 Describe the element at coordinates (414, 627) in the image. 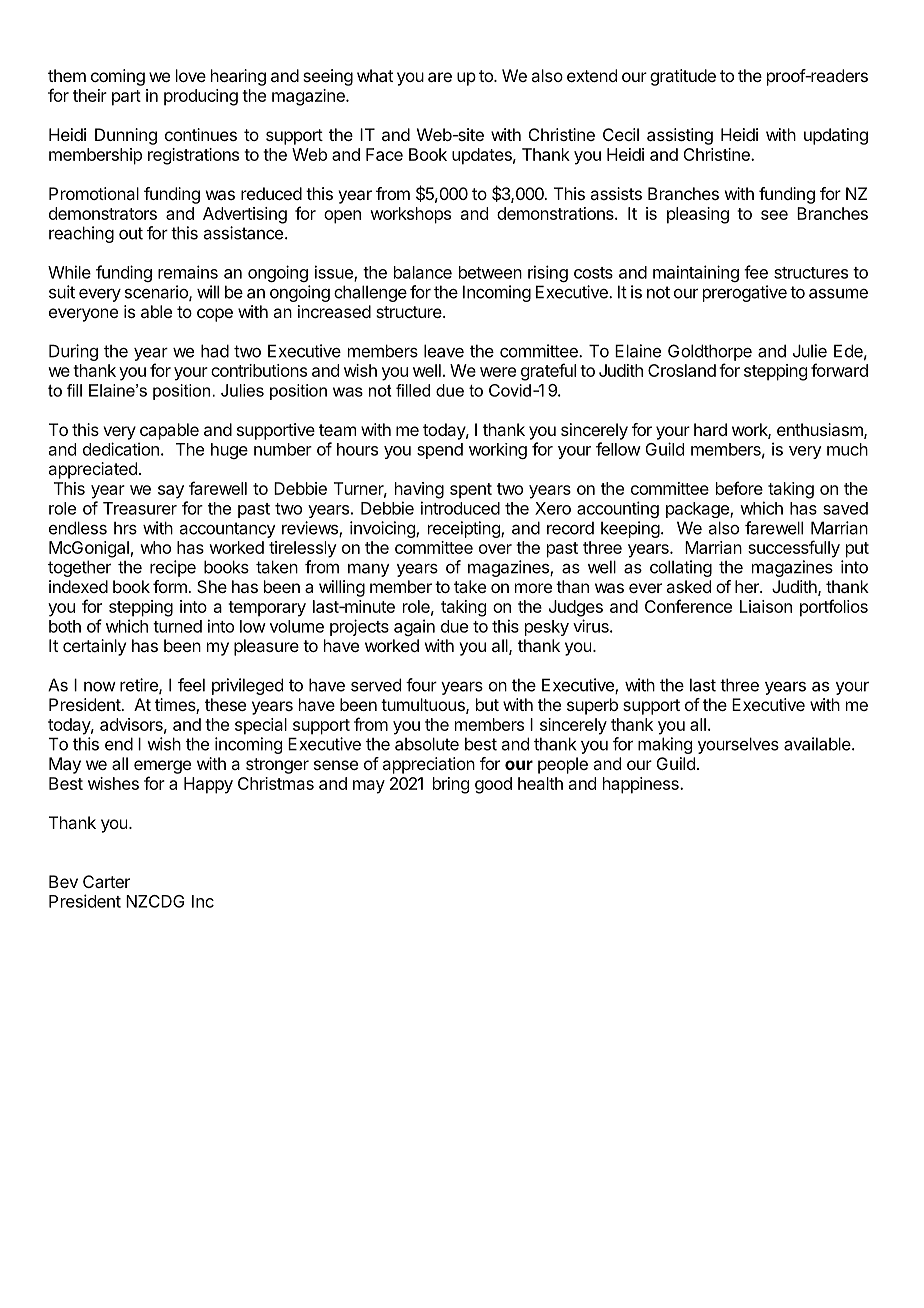

I see `again` at that location.
